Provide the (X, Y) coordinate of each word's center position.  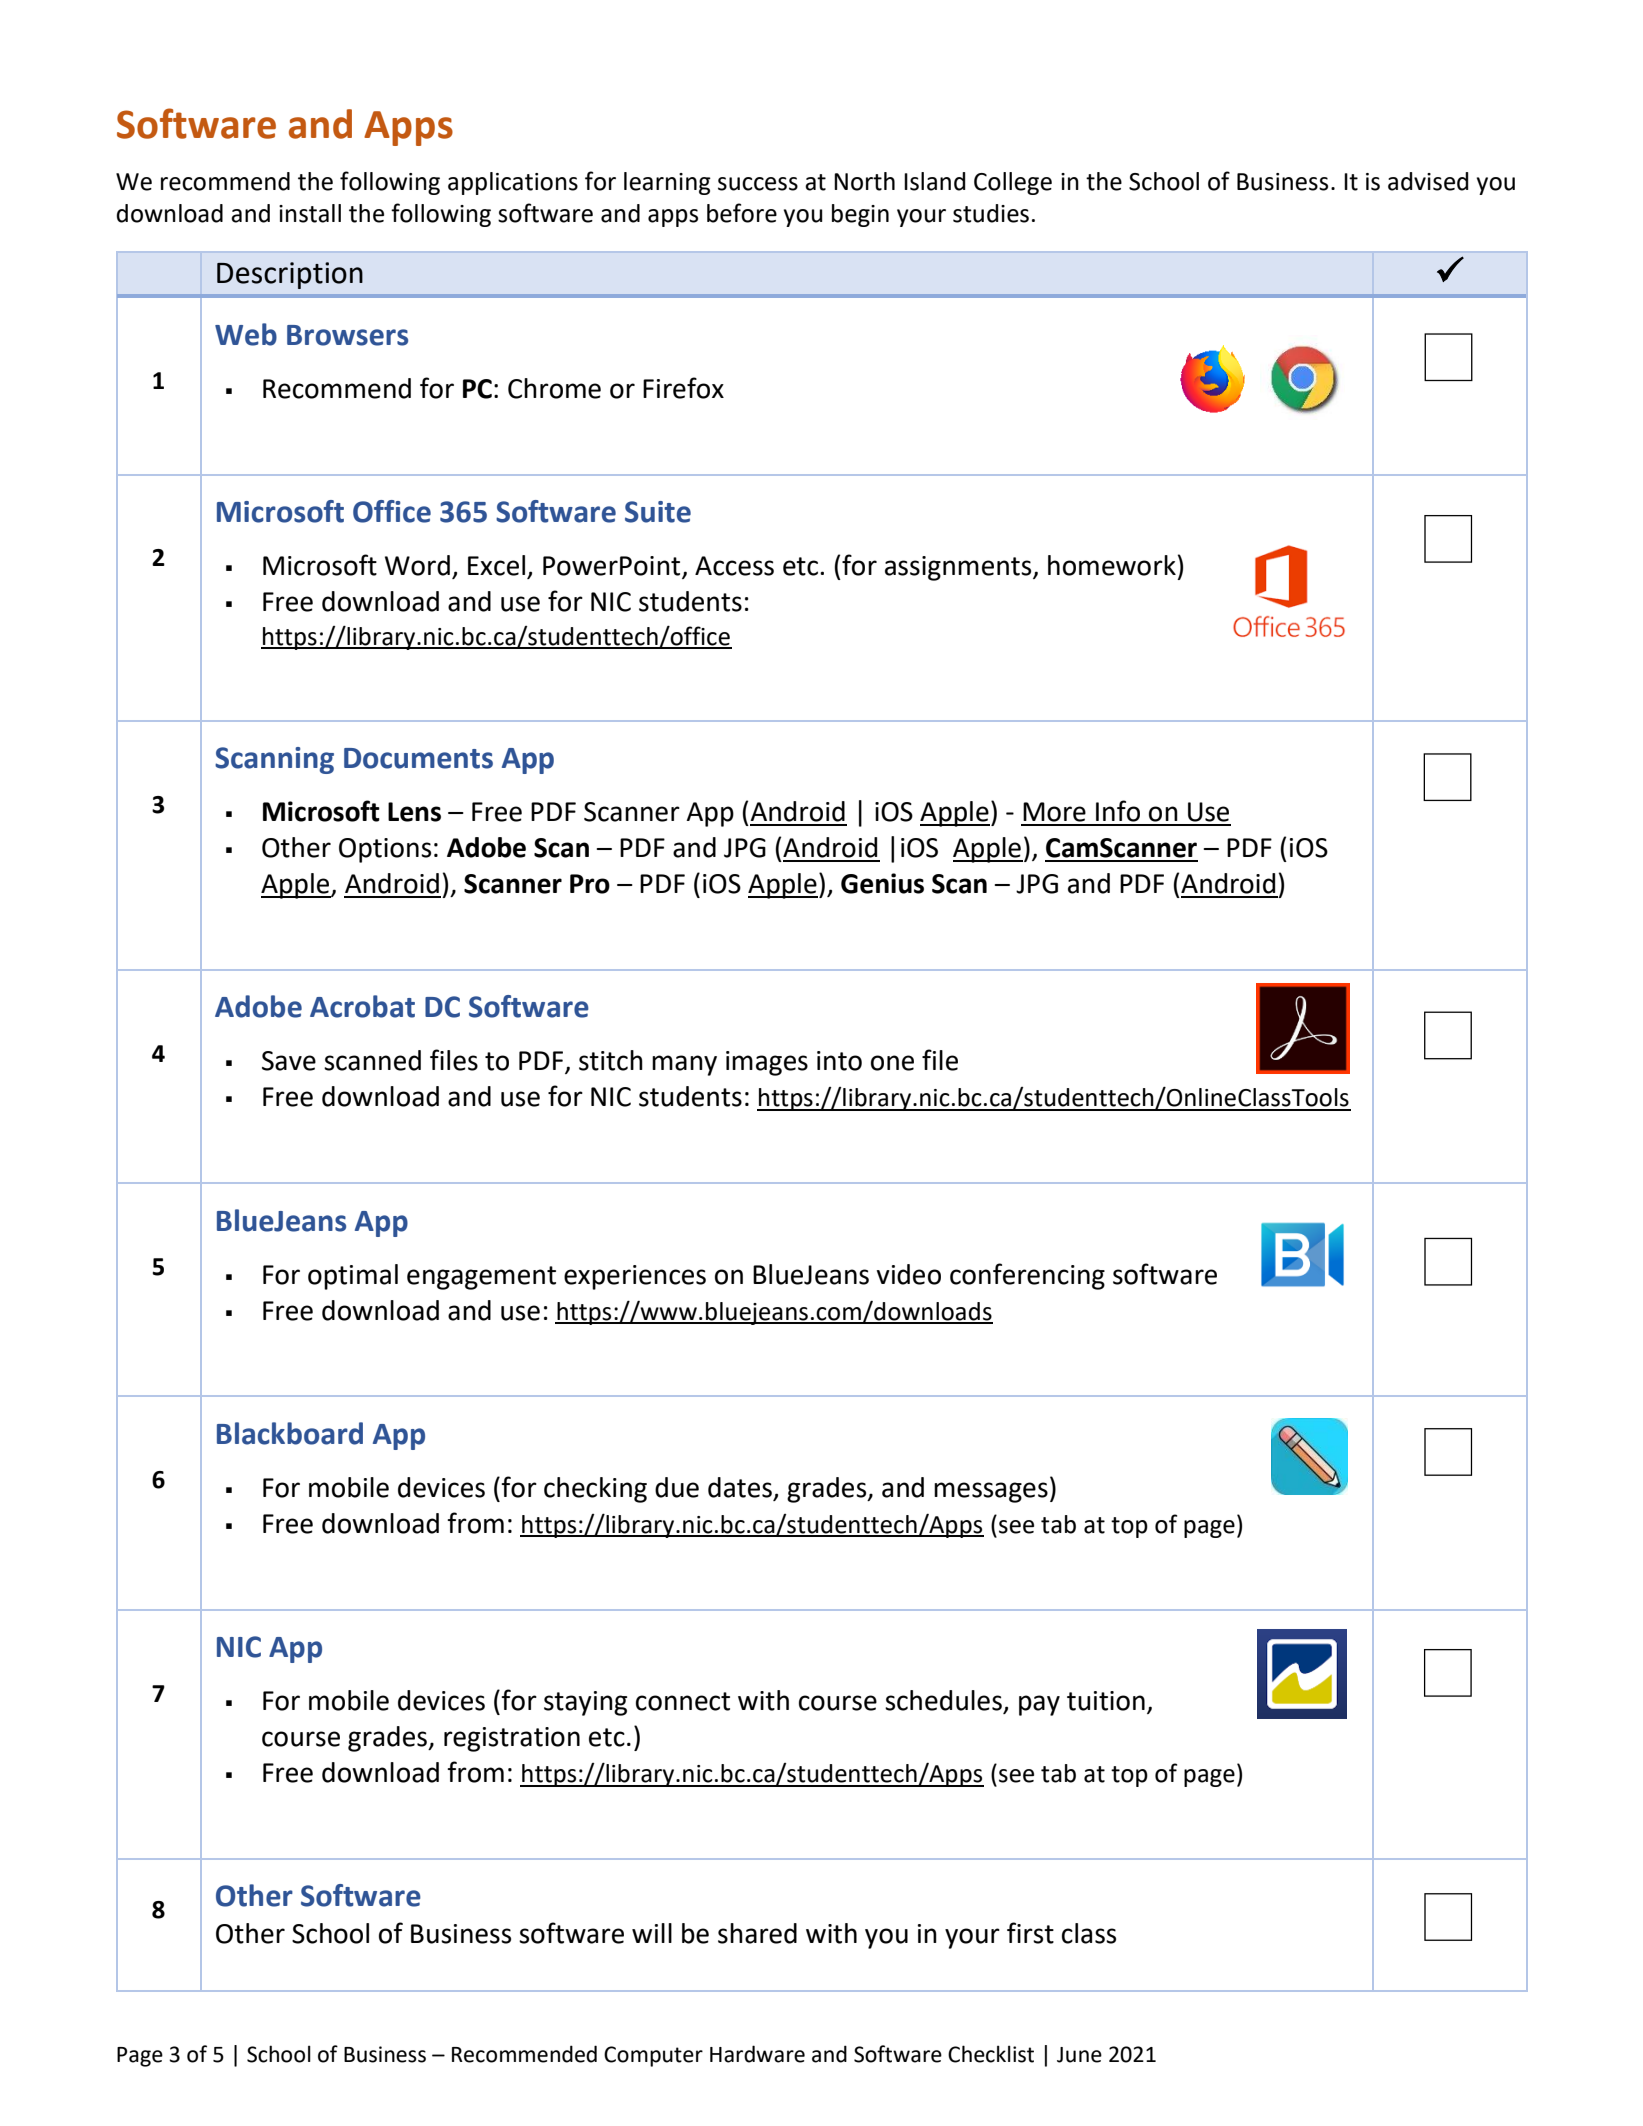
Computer (653, 2056)
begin (860, 215)
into (839, 1061)
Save (289, 1061)
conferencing (1027, 1276)
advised (1428, 181)
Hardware (757, 2054)
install (310, 213)
